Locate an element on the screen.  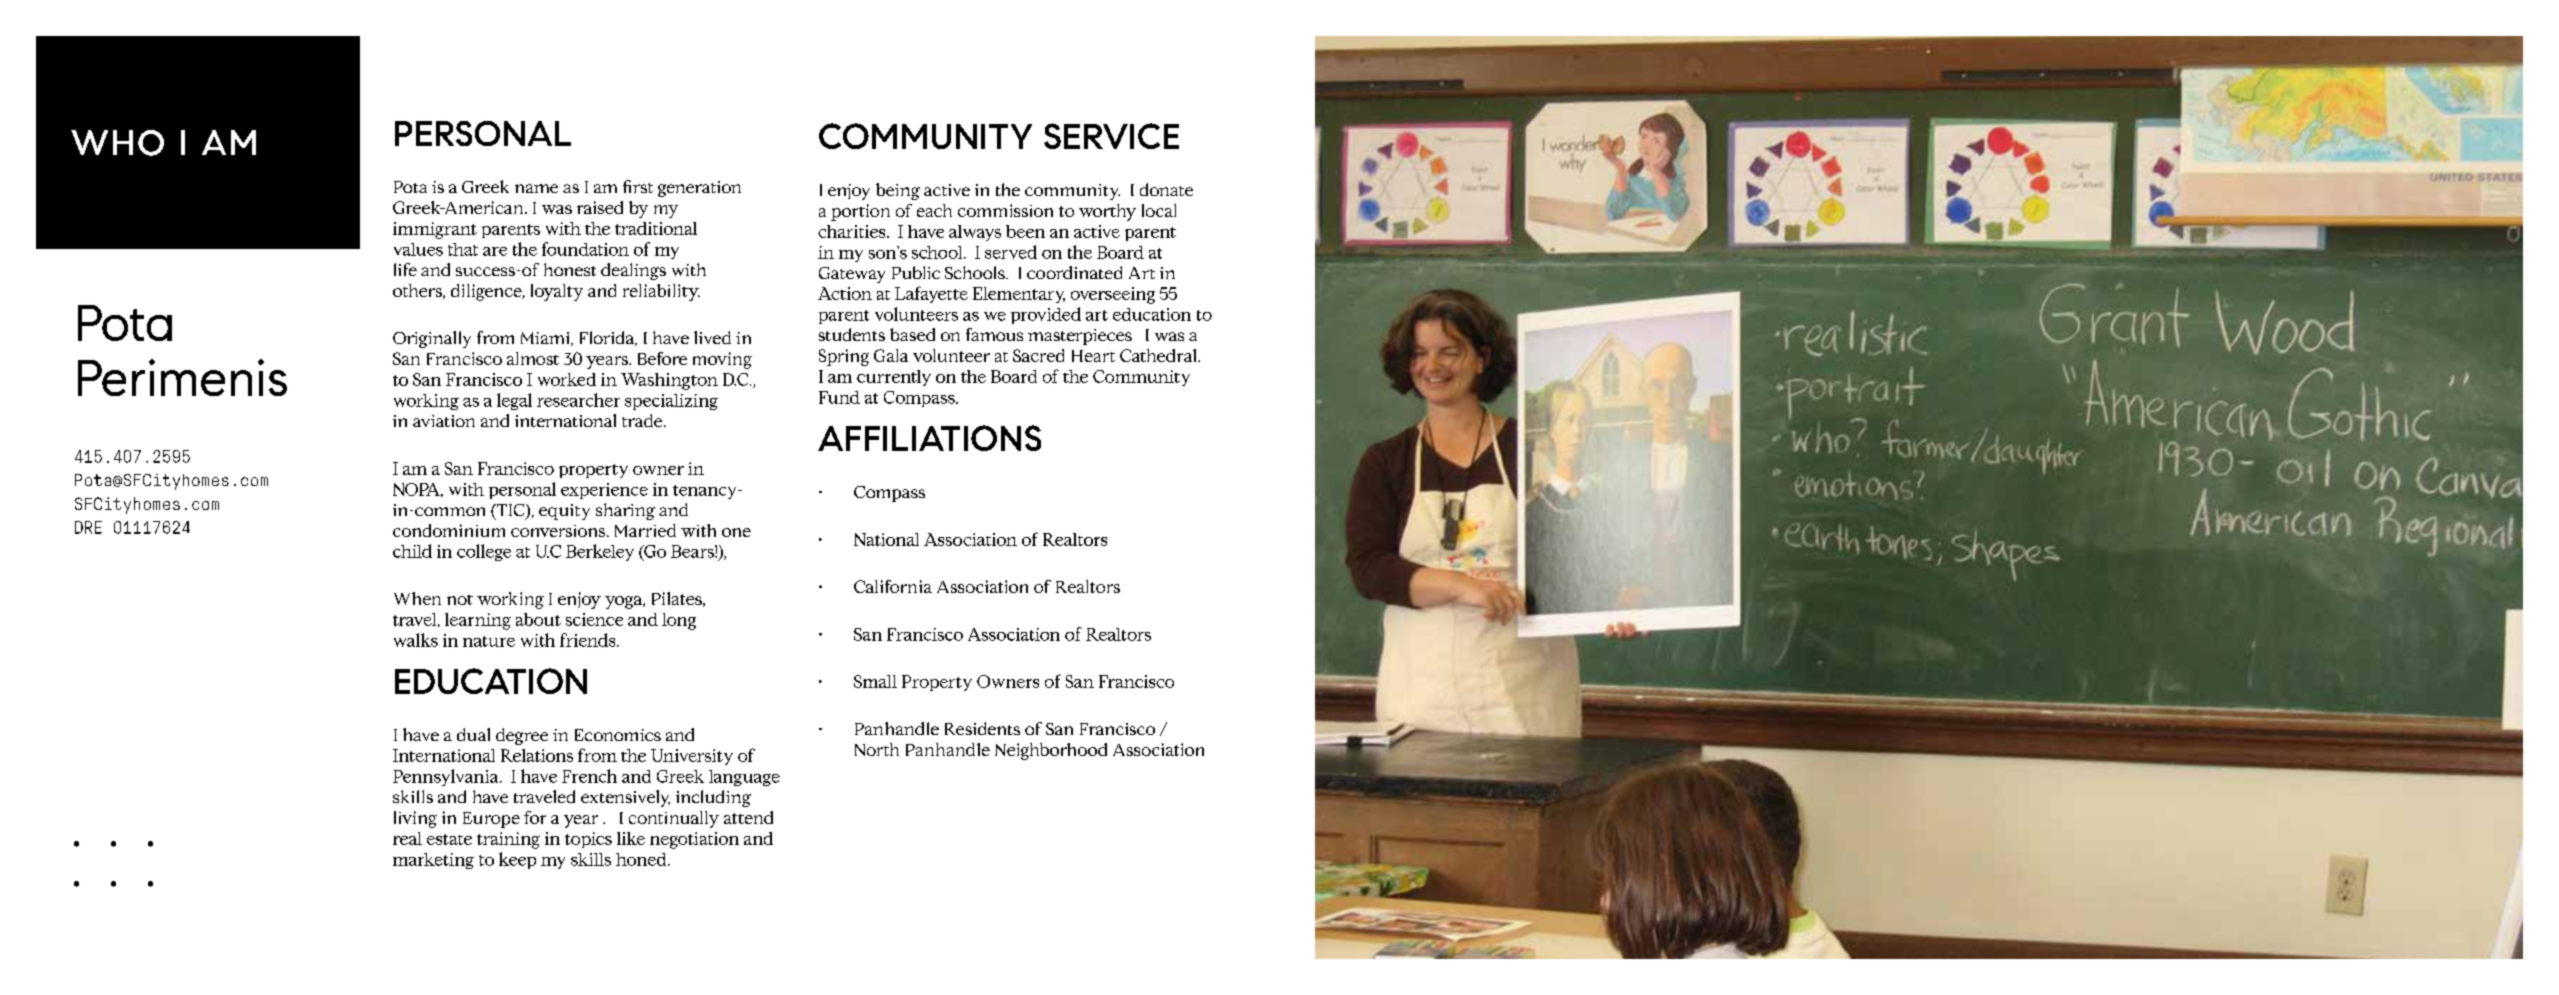
California is located at coordinates (893, 586).
